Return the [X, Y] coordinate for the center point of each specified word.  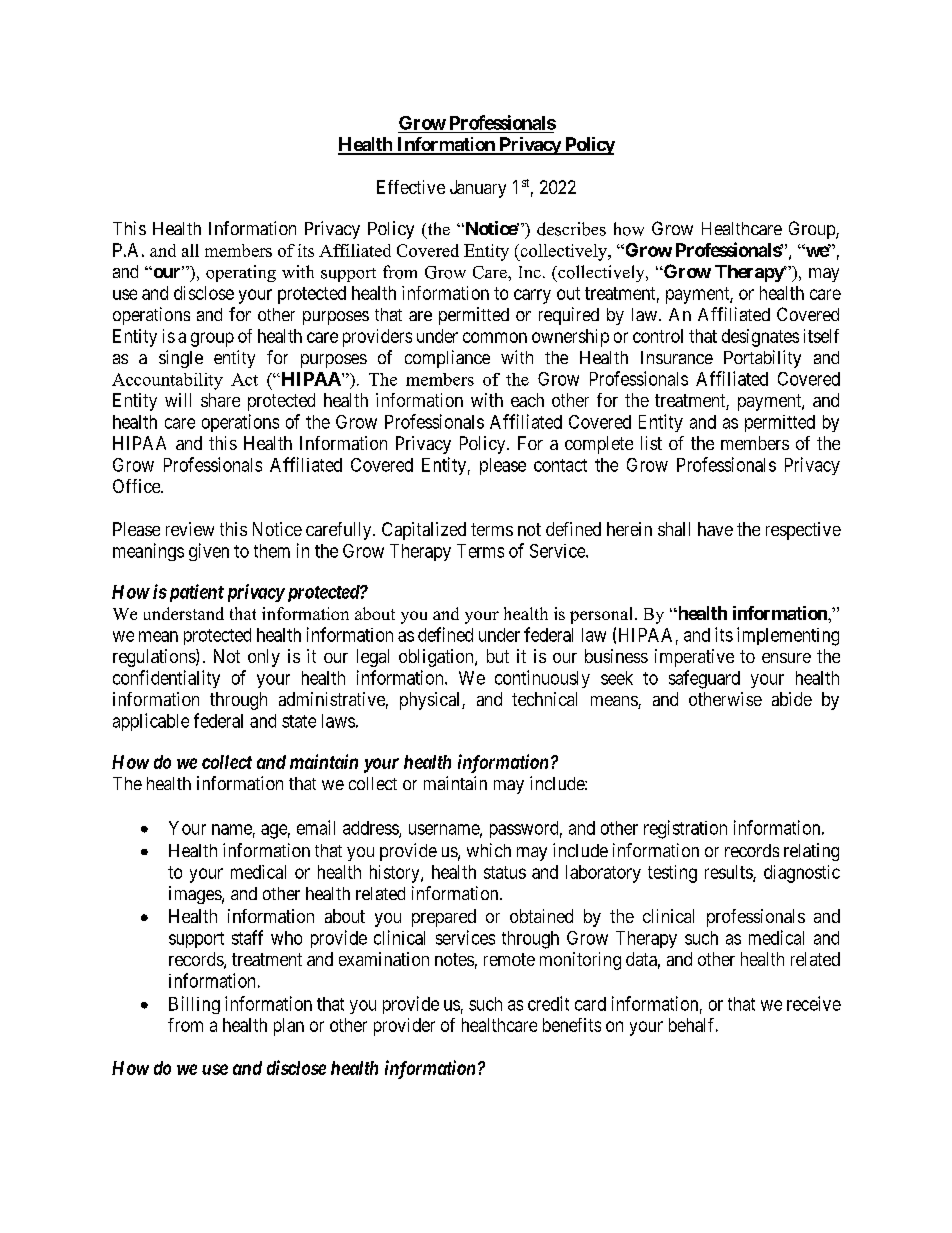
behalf [693, 1025]
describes [571, 229]
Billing [194, 1005]
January [478, 189]
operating [241, 273]
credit [548, 1003]
